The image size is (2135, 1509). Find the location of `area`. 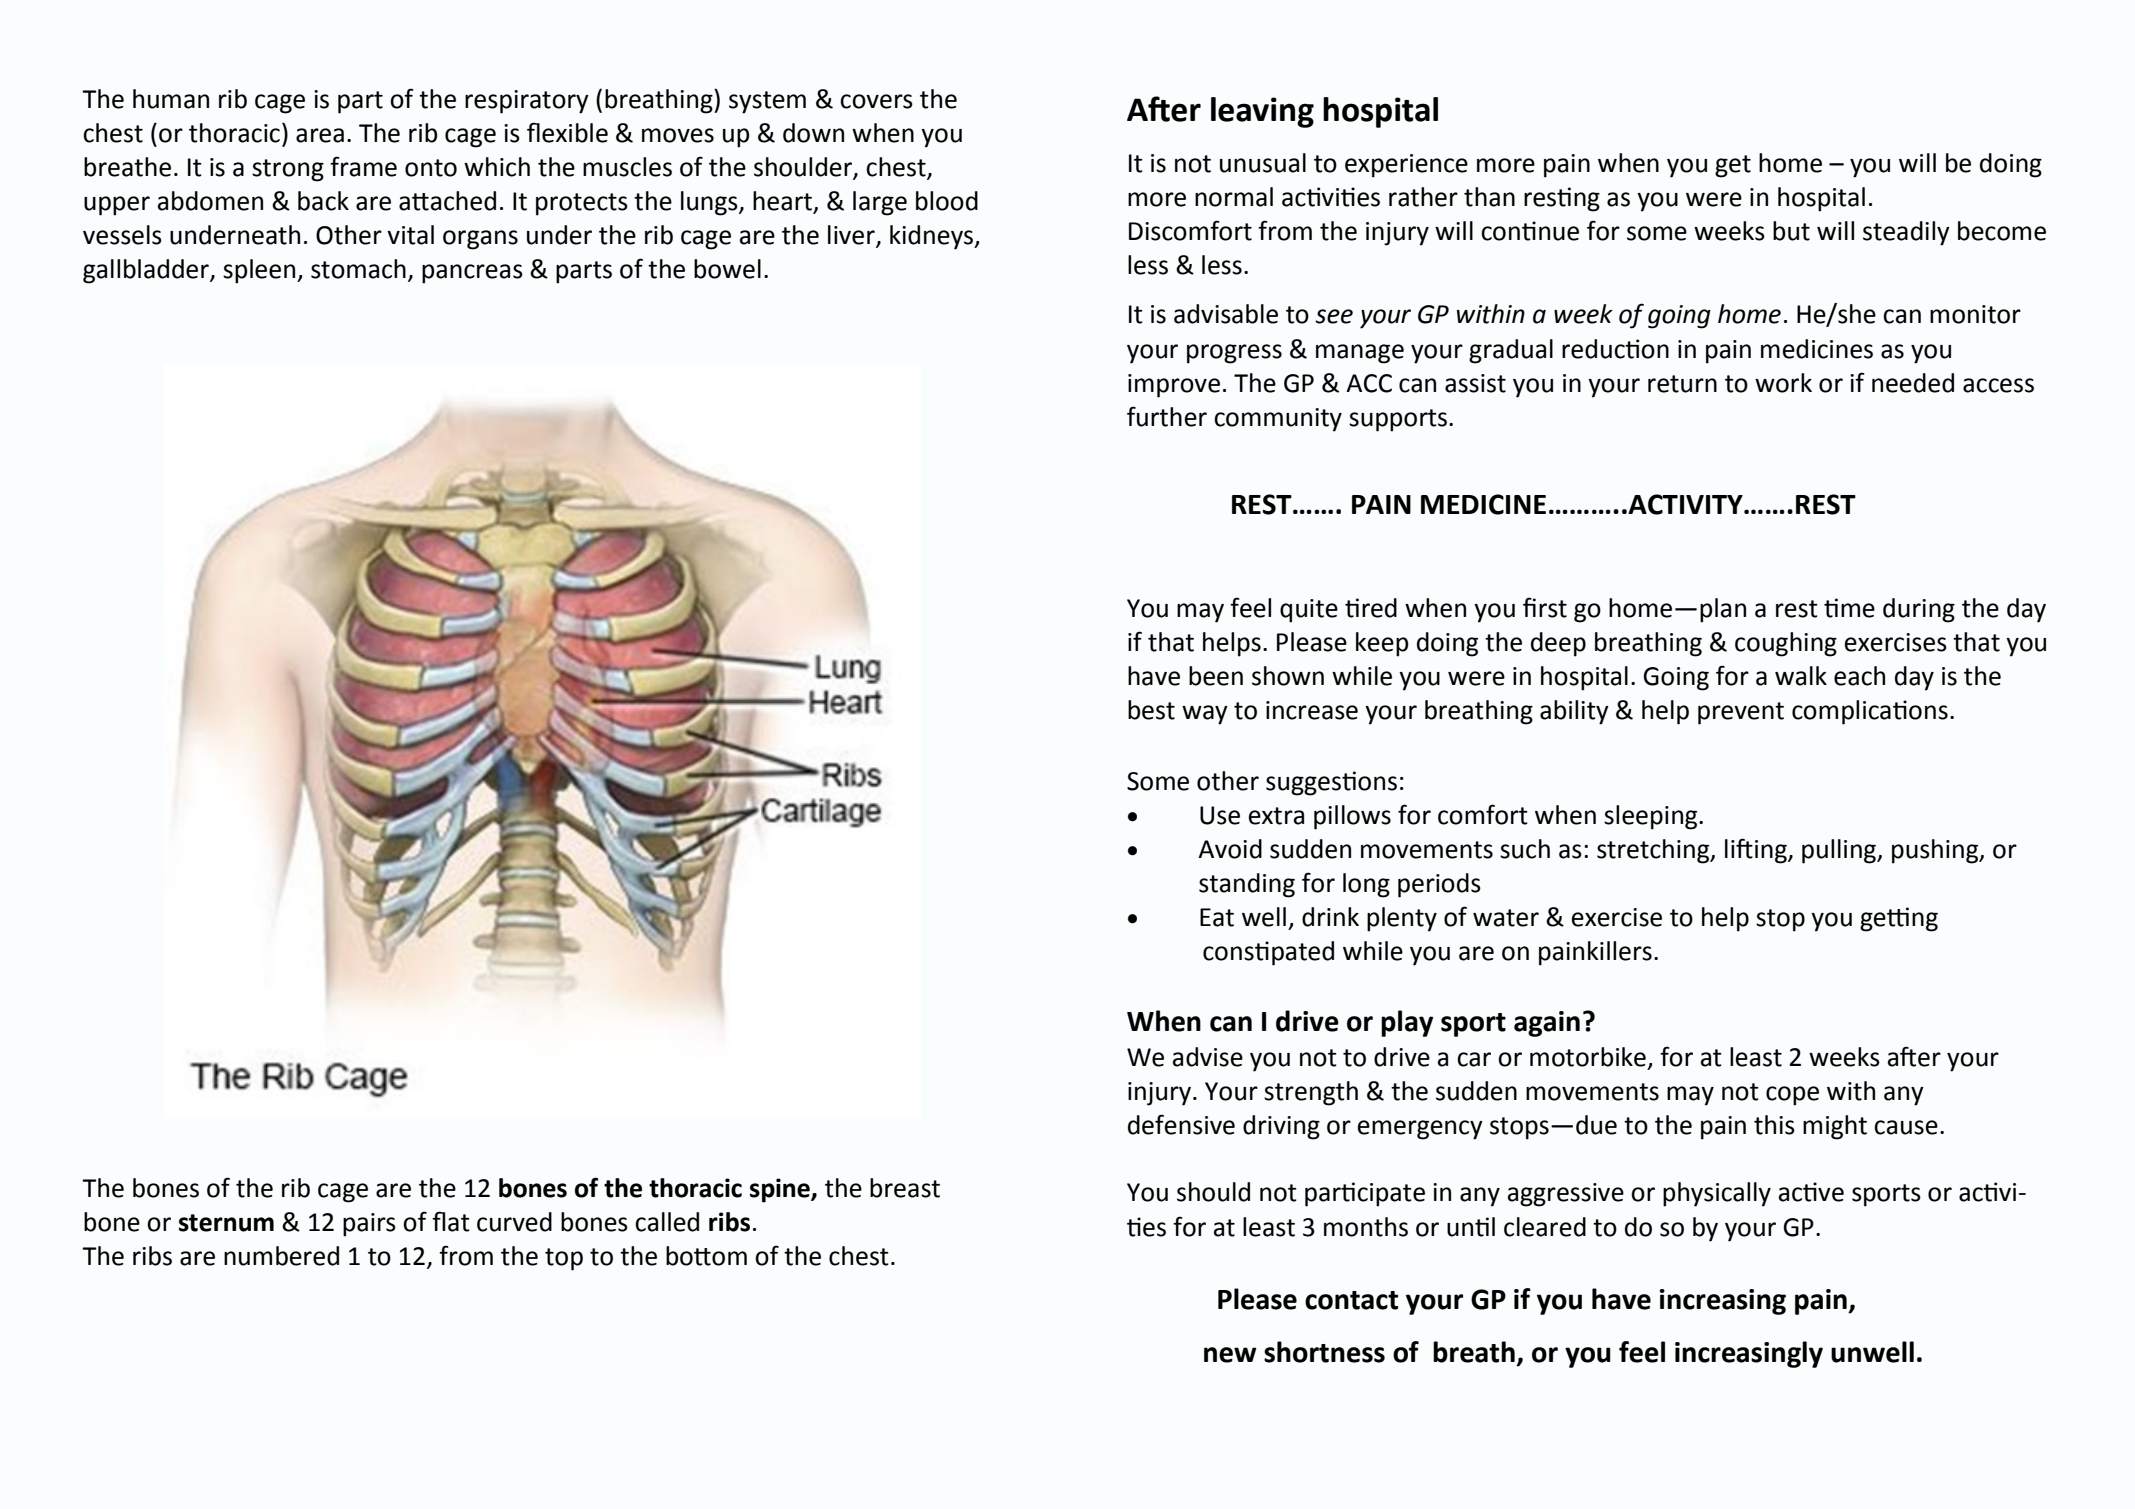

area is located at coordinates (320, 135).
